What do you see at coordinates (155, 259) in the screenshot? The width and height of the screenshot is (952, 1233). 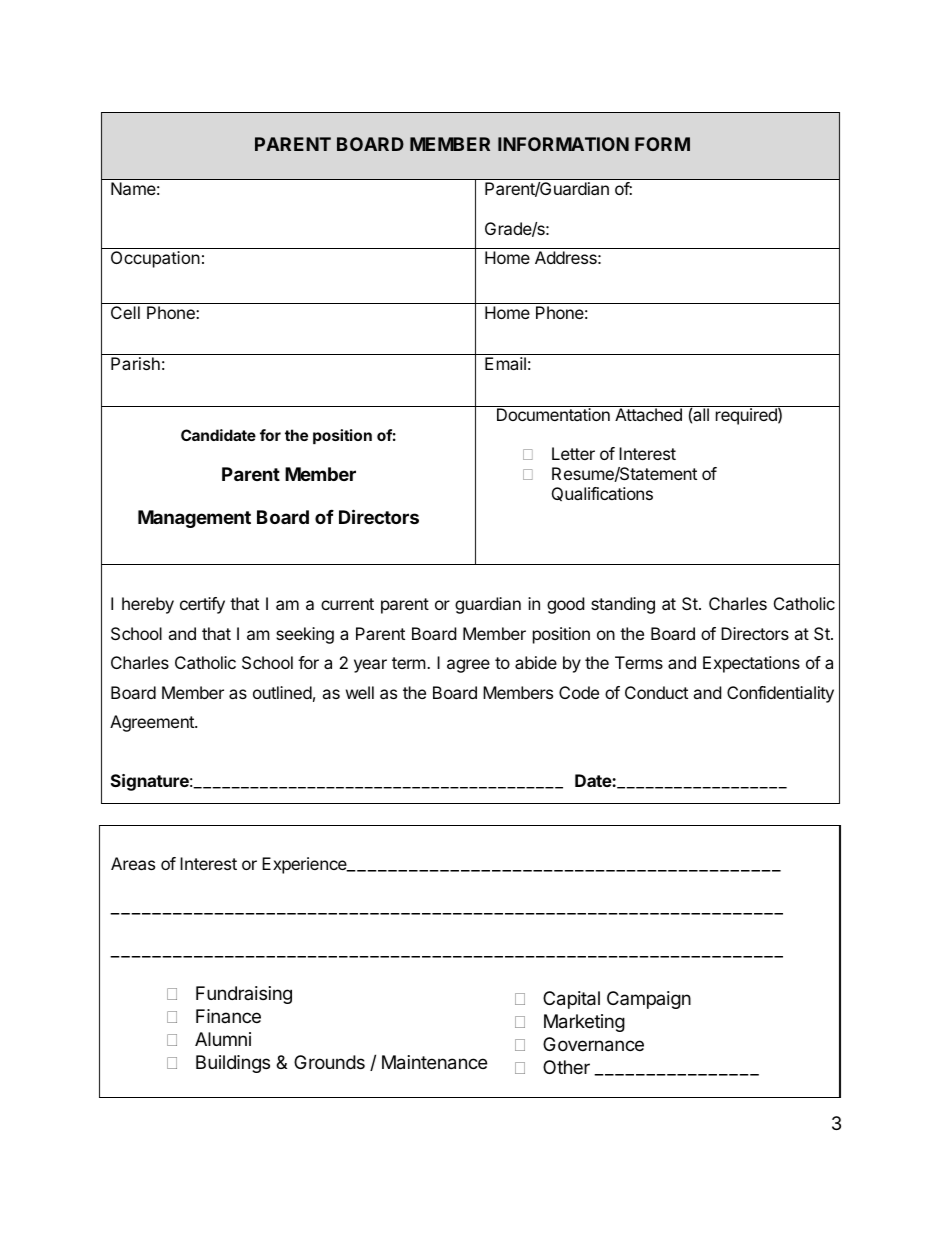 I see `Occupation` at bounding box center [155, 259].
